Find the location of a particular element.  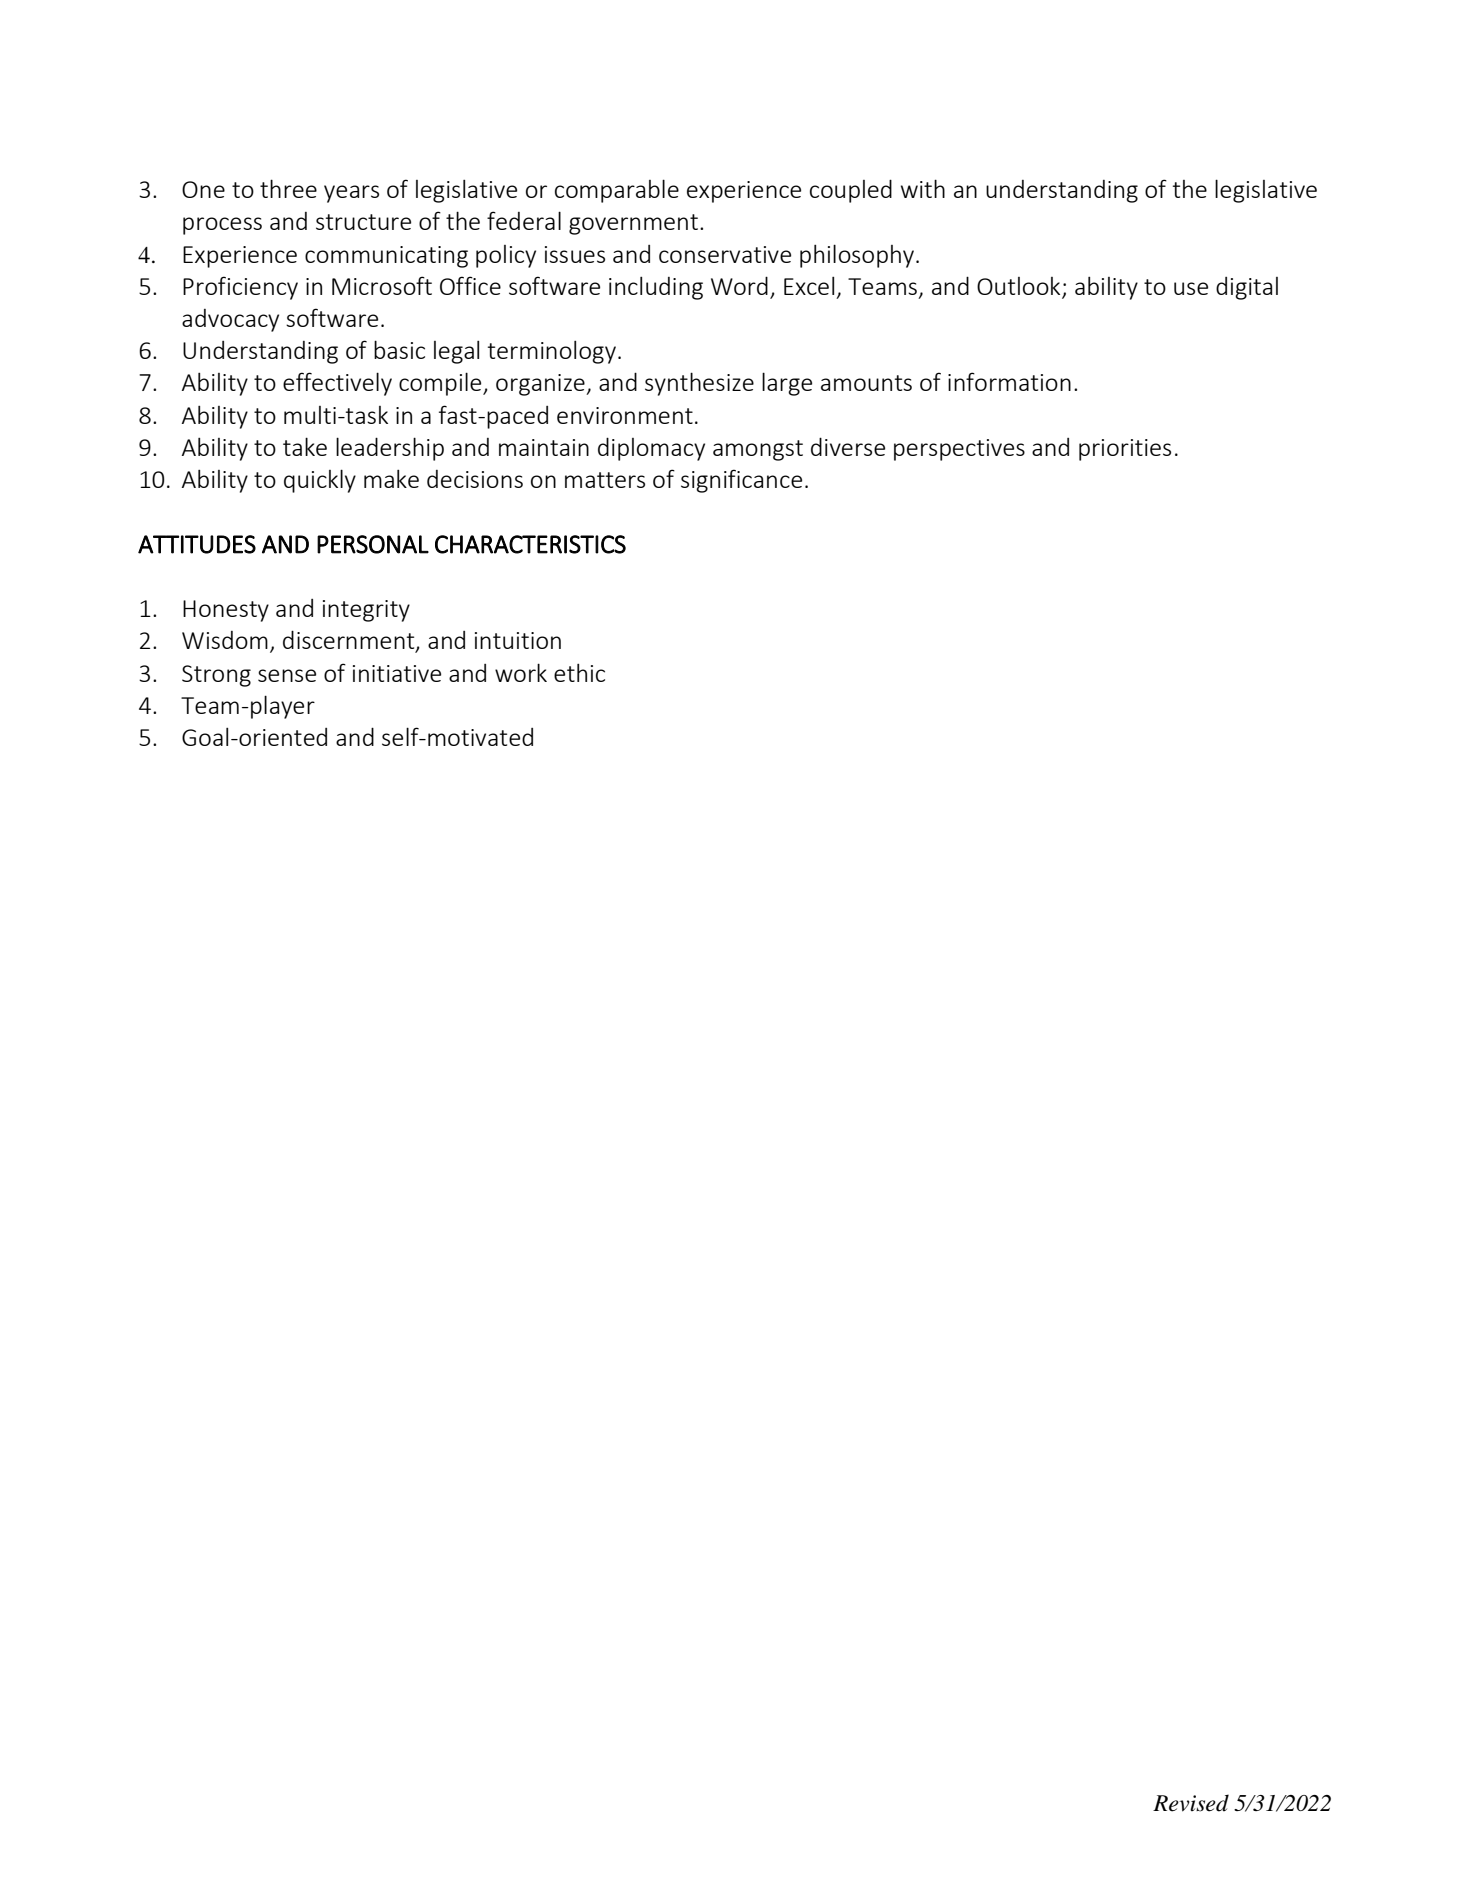

Revised is located at coordinates (1191, 1803).
